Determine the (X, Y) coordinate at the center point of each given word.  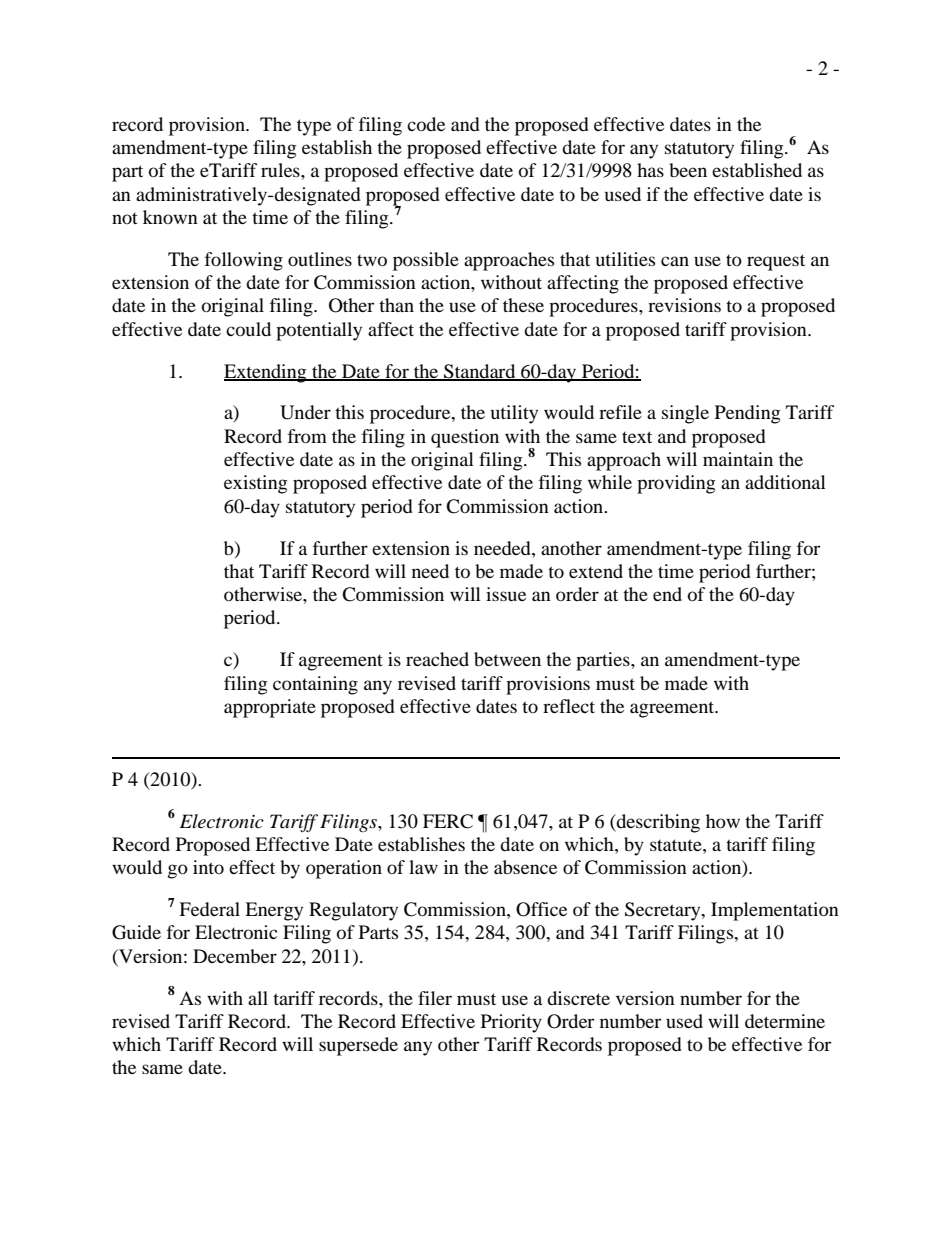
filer (435, 998)
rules (281, 170)
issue (506, 594)
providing (676, 484)
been (688, 170)
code (426, 124)
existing (255, 484)
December (235, 956)
